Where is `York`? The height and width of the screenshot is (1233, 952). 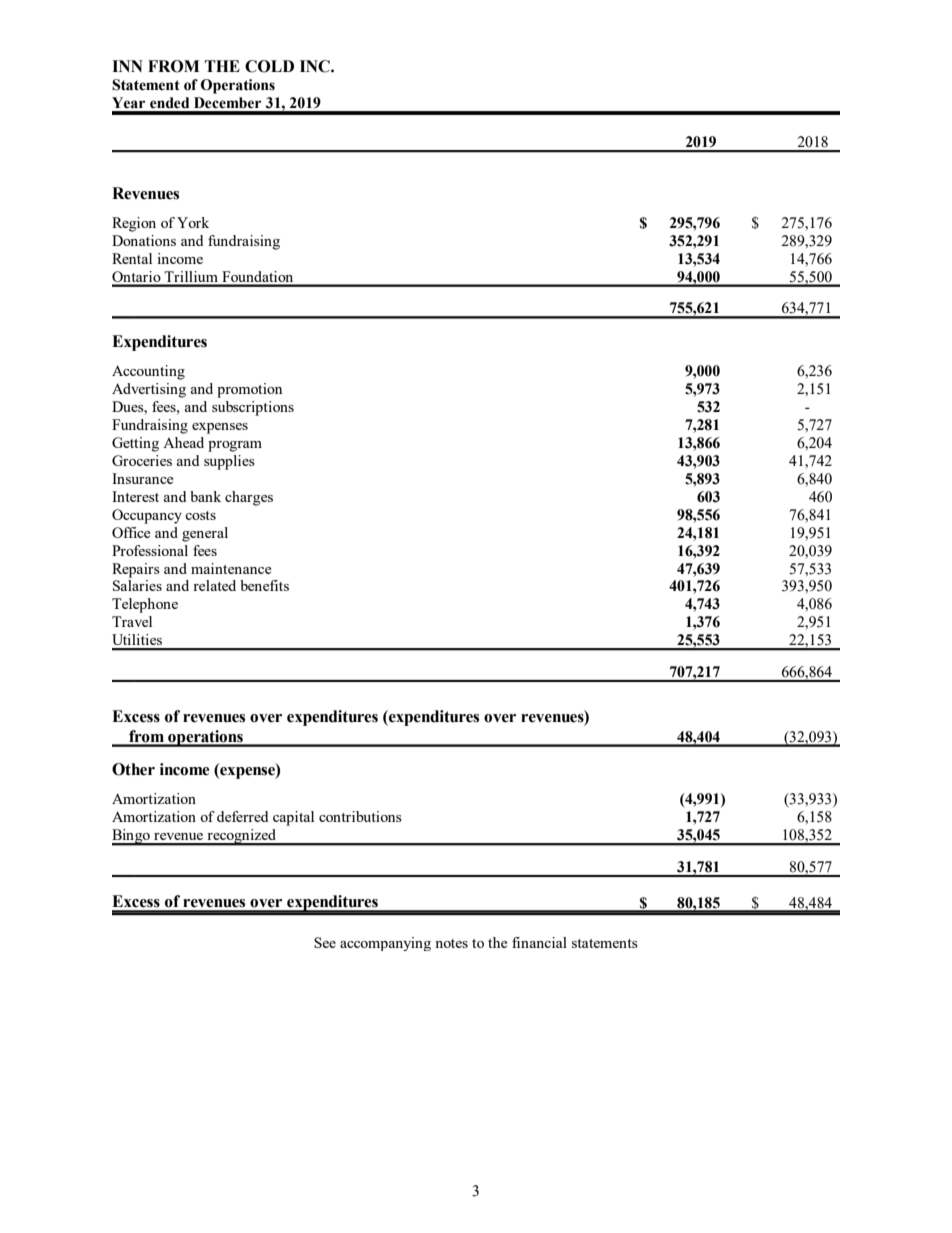 York is located at coordinates (193, 222).
